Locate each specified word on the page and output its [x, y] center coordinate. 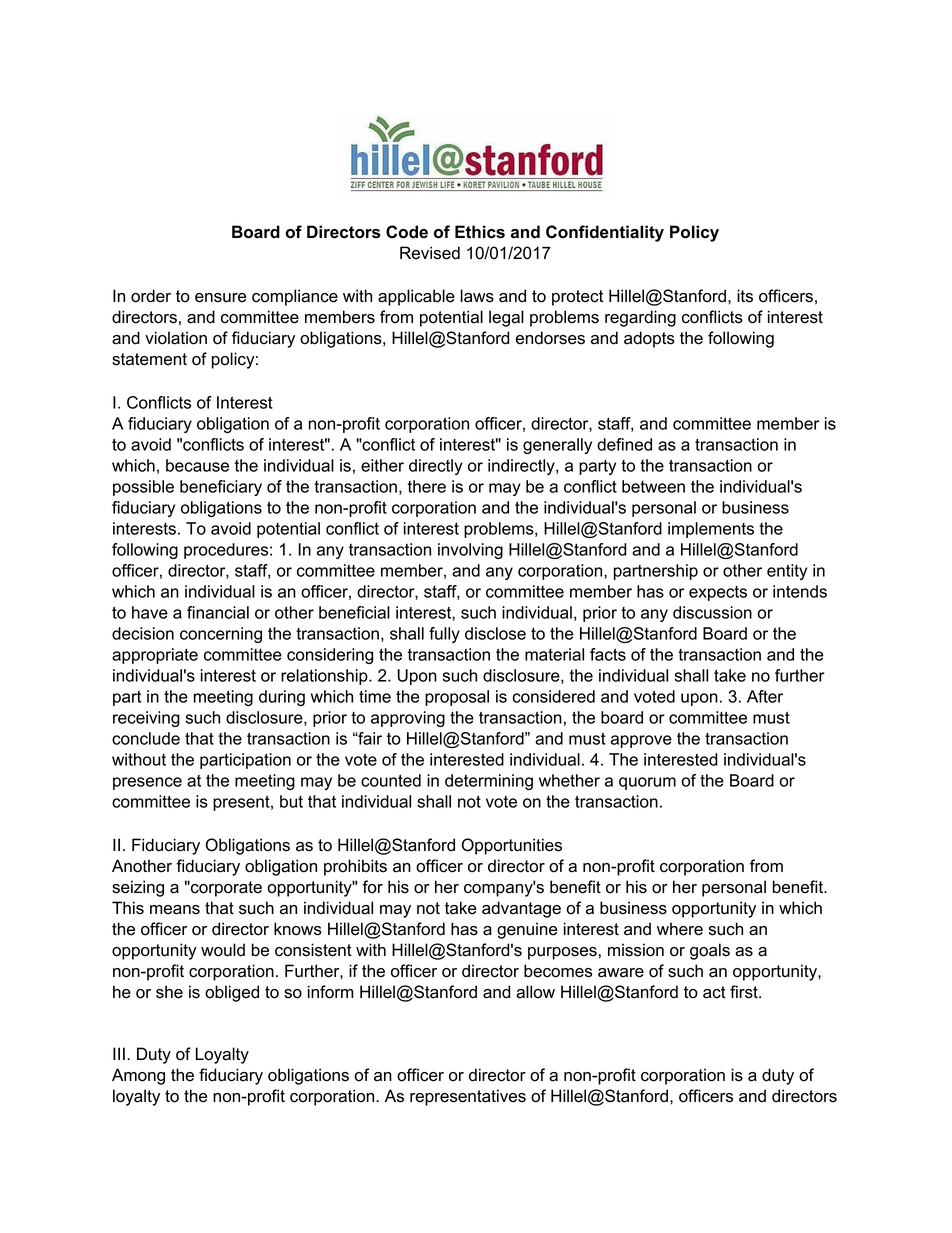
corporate [225, 889]
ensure [220, 298]
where [680, 929]
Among [138, 1076]
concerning [221, 635]
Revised [430, 253]
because [197, 465]
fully [444, 635]
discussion [712, 612]
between [653, 486]
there [427, 486]
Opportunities [512, 846]
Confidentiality [605, 233]
